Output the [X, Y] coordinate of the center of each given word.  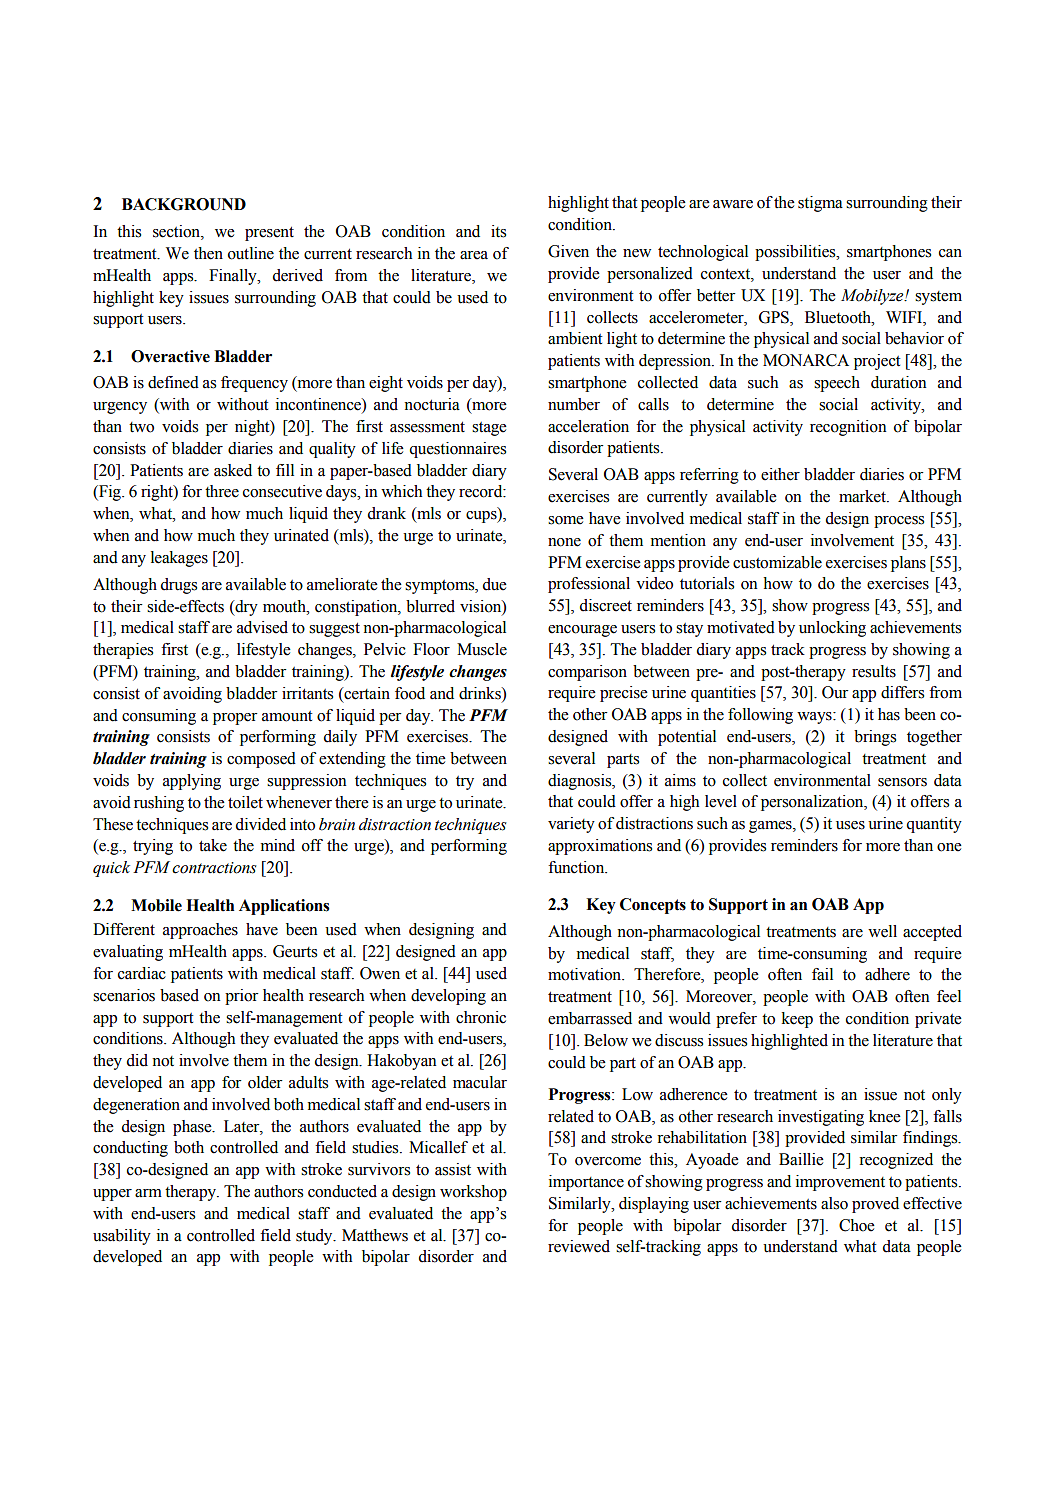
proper [235, 719]
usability [122, 1237]
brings [875, 738]
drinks [481, 693]
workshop [473, 1193]
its [498, 231]
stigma [820, 204]
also [834, 1203]
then [208, 253]
